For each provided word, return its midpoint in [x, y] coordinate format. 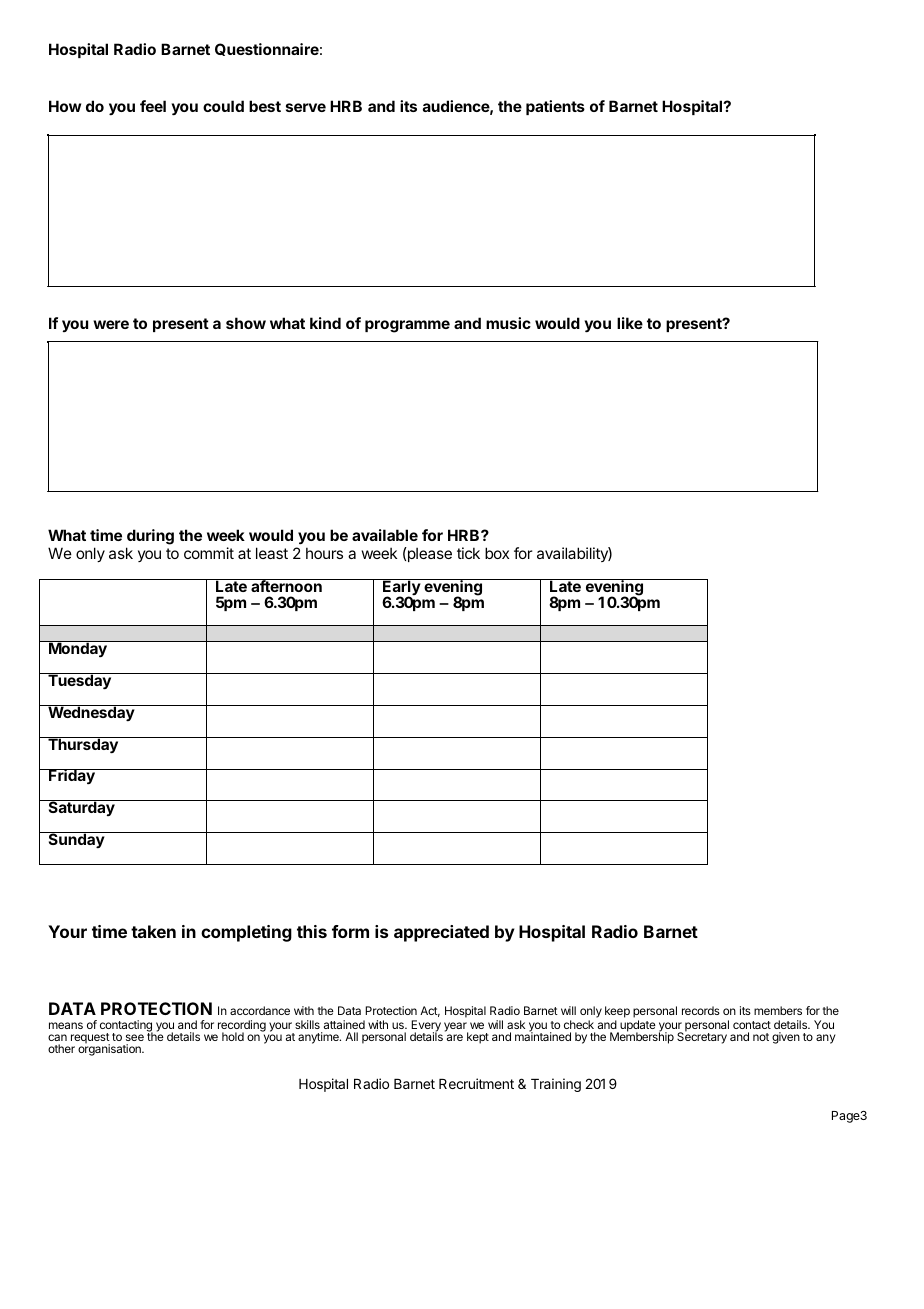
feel [153, 106]
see [135, 1037]
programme [407, 326]
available [385, 535]
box [497, 553]
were [111, 324]
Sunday [76, 840]
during [150, 537]
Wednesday [91, 713]
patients [555, 107]
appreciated [441, 933]
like [630, 323]
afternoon [286, 585]
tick [468, 553]
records [701, 1010]
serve [306, 107]
